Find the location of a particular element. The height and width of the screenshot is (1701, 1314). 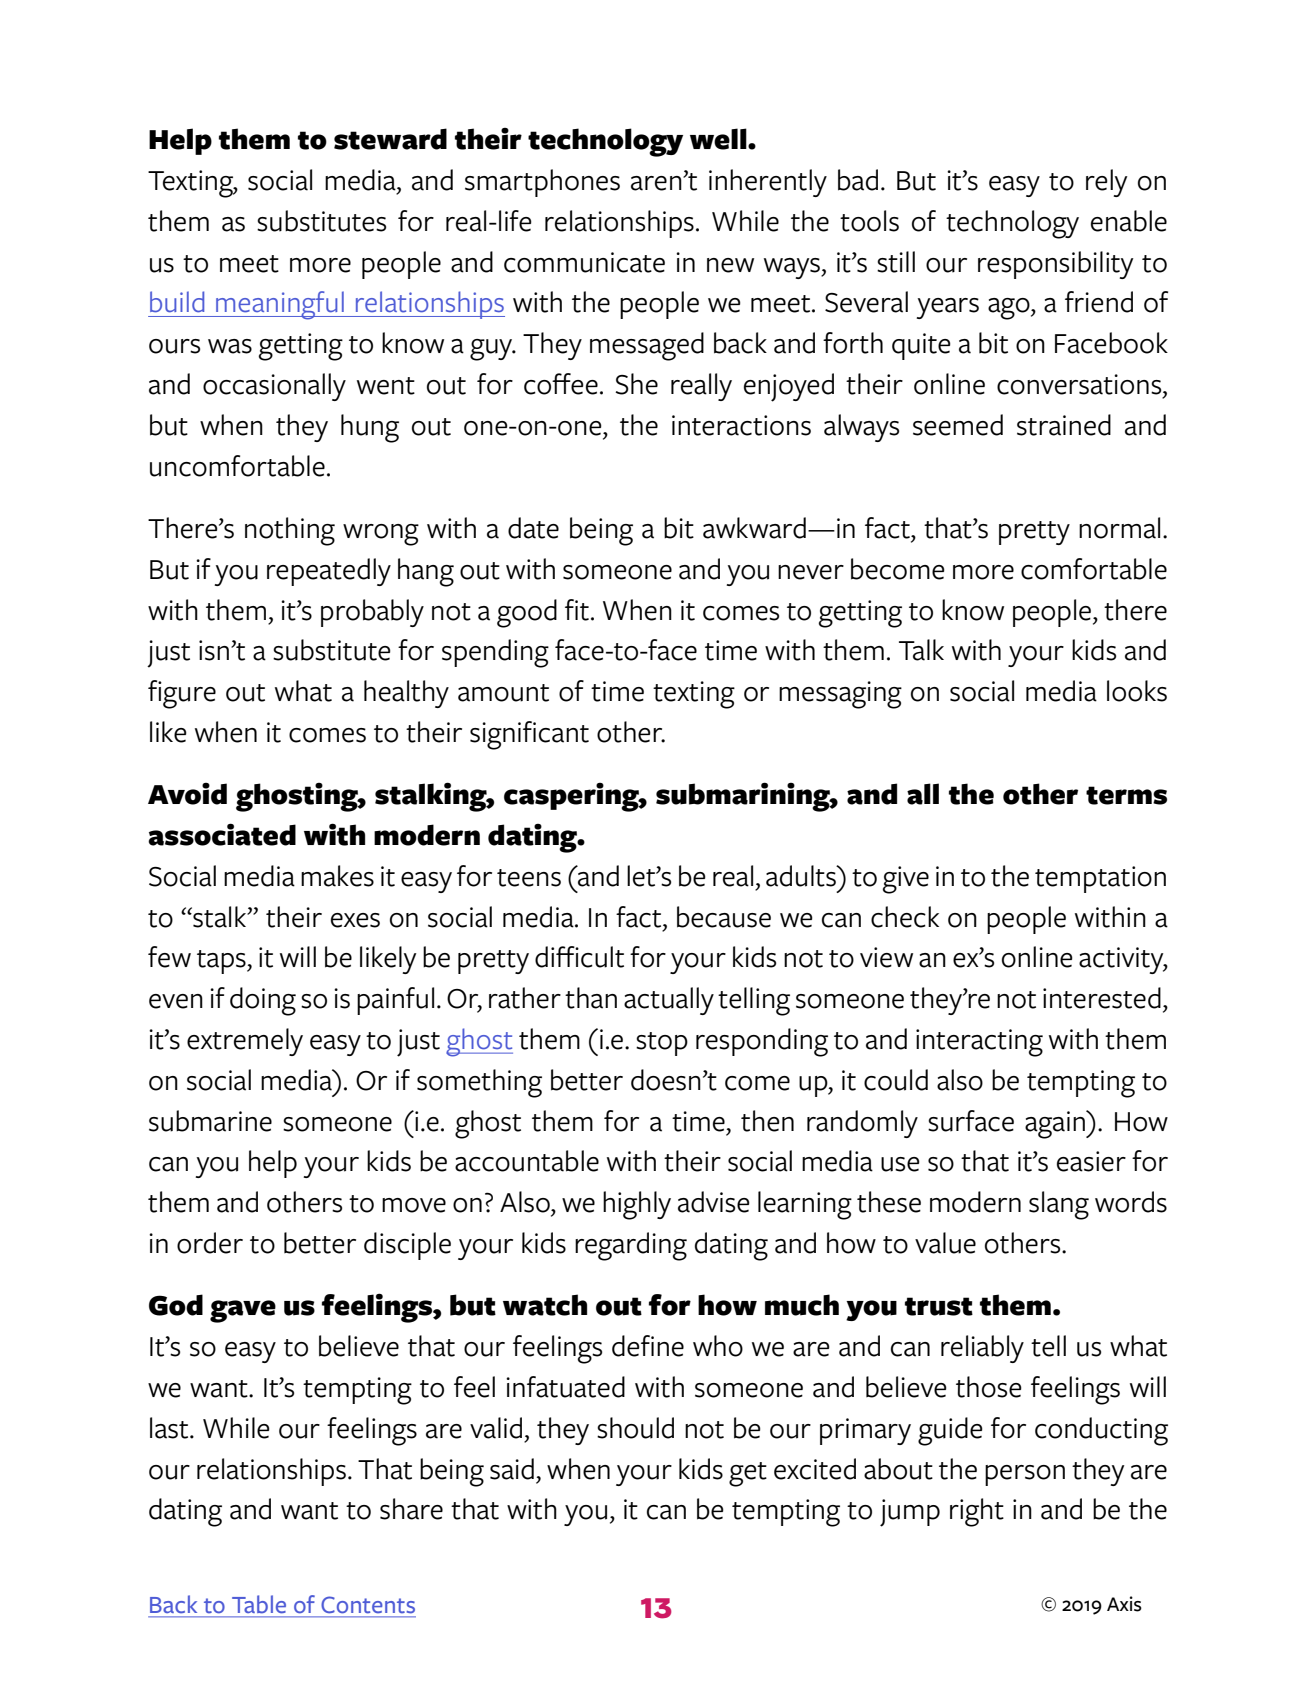

right is located at coordinates (977, 1512).
